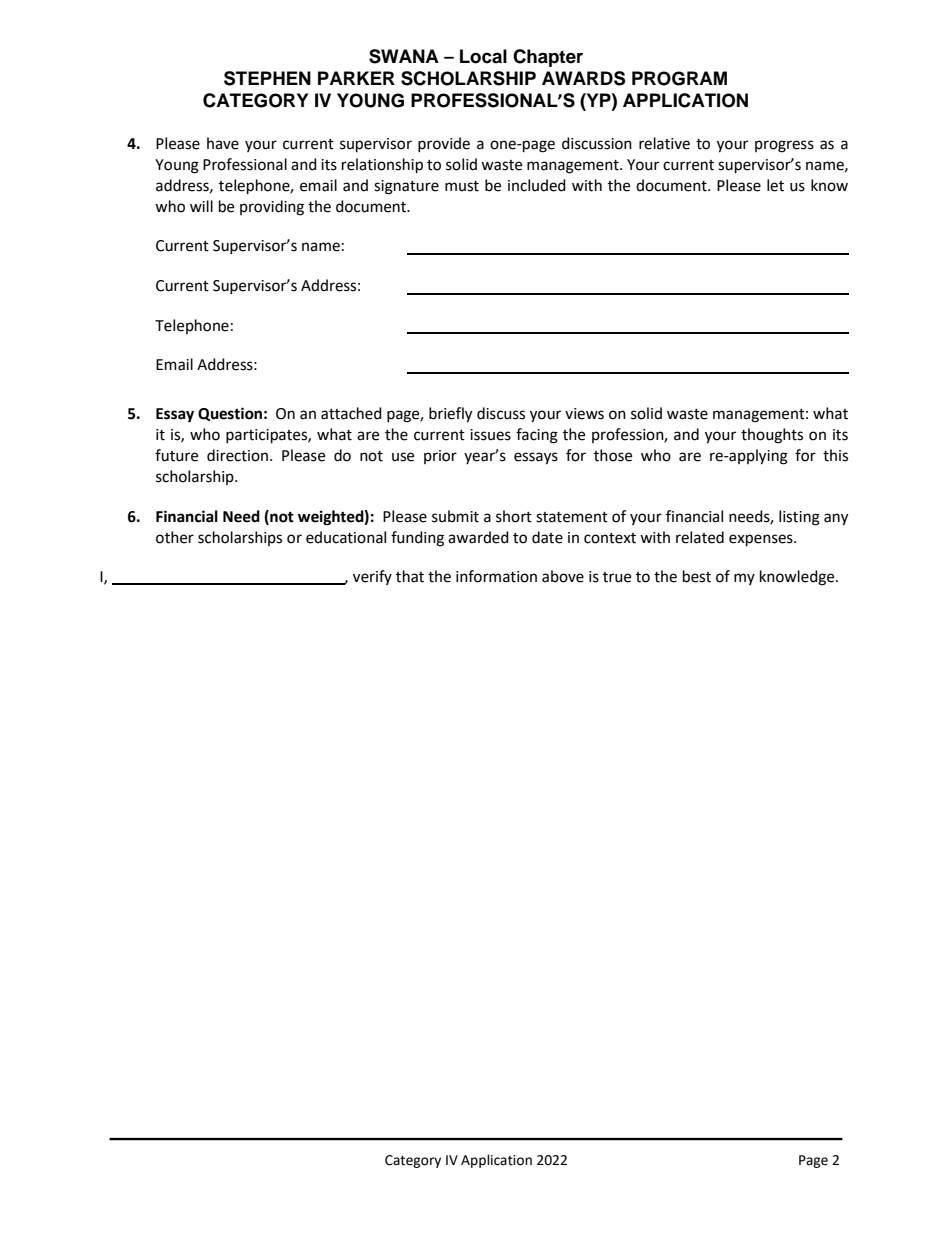  I want to click on attached, so click(351, 413).
